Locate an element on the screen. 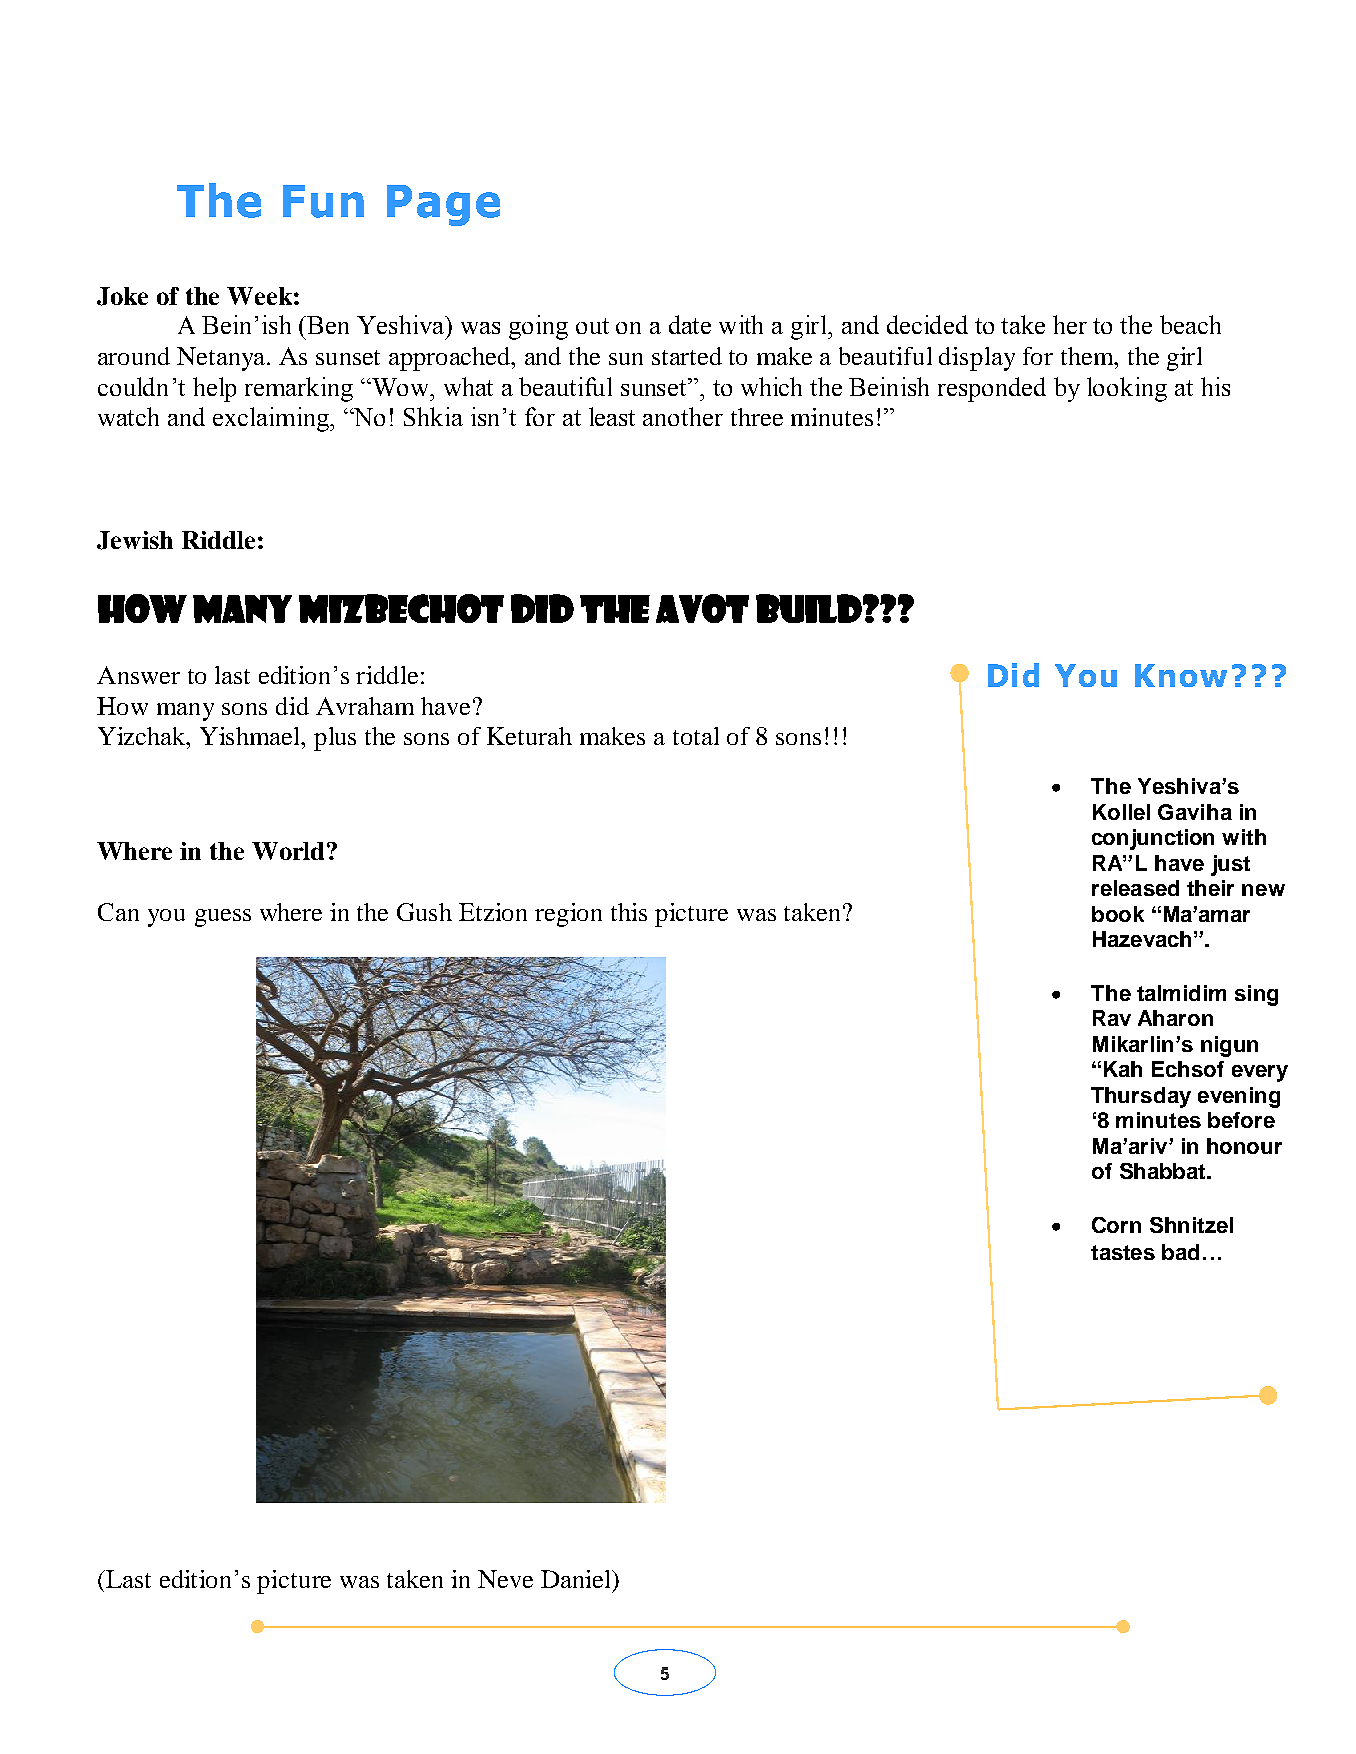 This screenshot has height=1754, width=1356. total is located at coordinates (696, 736).
